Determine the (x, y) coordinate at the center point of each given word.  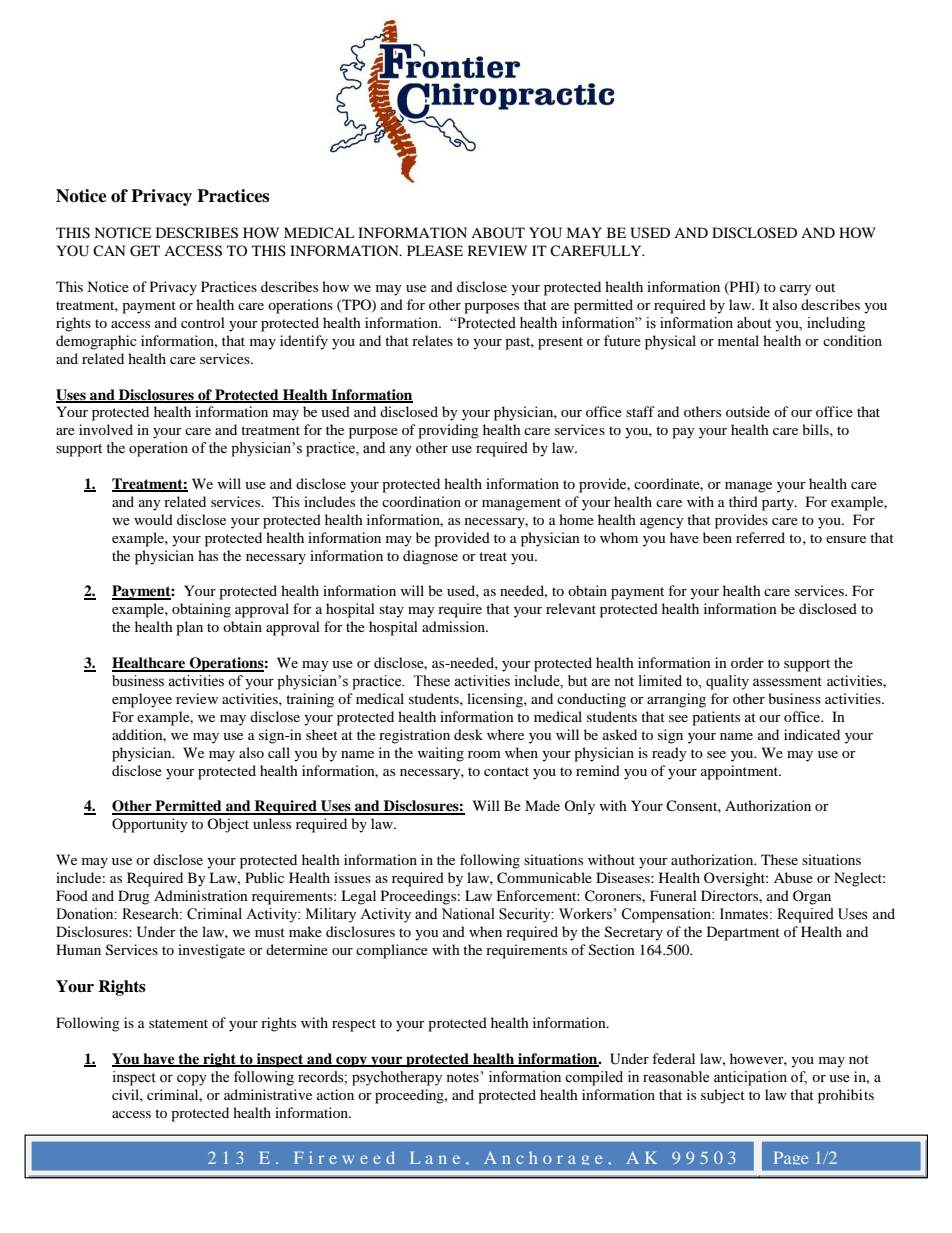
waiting (440, 754)
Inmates (745, 914)
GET (145, 251)
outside (748, 411)
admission (454, 626)
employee (142, 700)
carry (795, 290)
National (468, 914)
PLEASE (435, 251)
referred (760, 537)
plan (189, 628)
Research (151, 914)
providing (448, 431)
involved (106, 429)
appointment (741, 772)
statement (178, 1023)
